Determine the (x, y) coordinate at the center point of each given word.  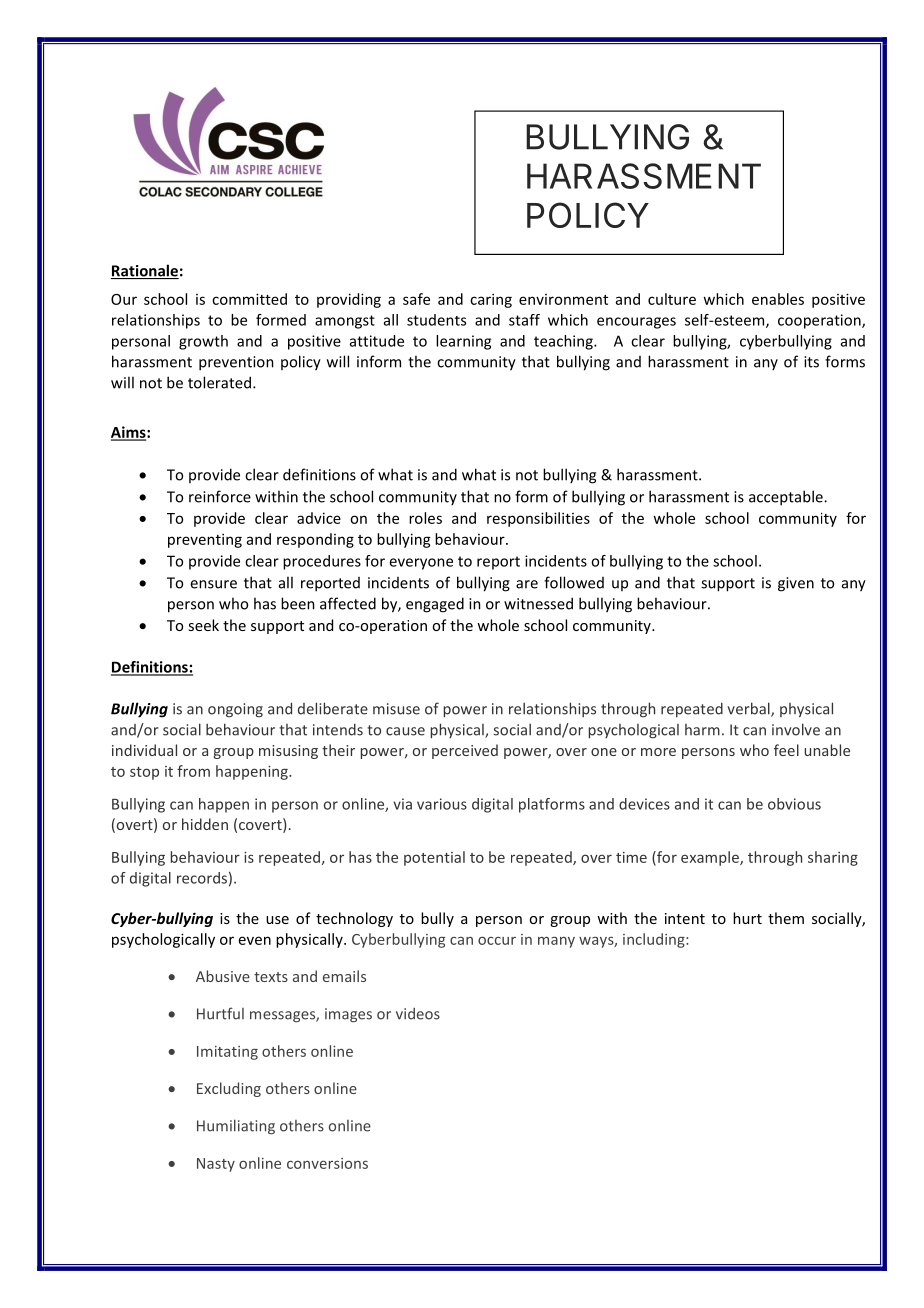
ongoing (235, 710)
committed (249, 299)
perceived (465, 751)
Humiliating (236, 1126)
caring (491, 300)
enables (778, 299)
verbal (749, 709)
